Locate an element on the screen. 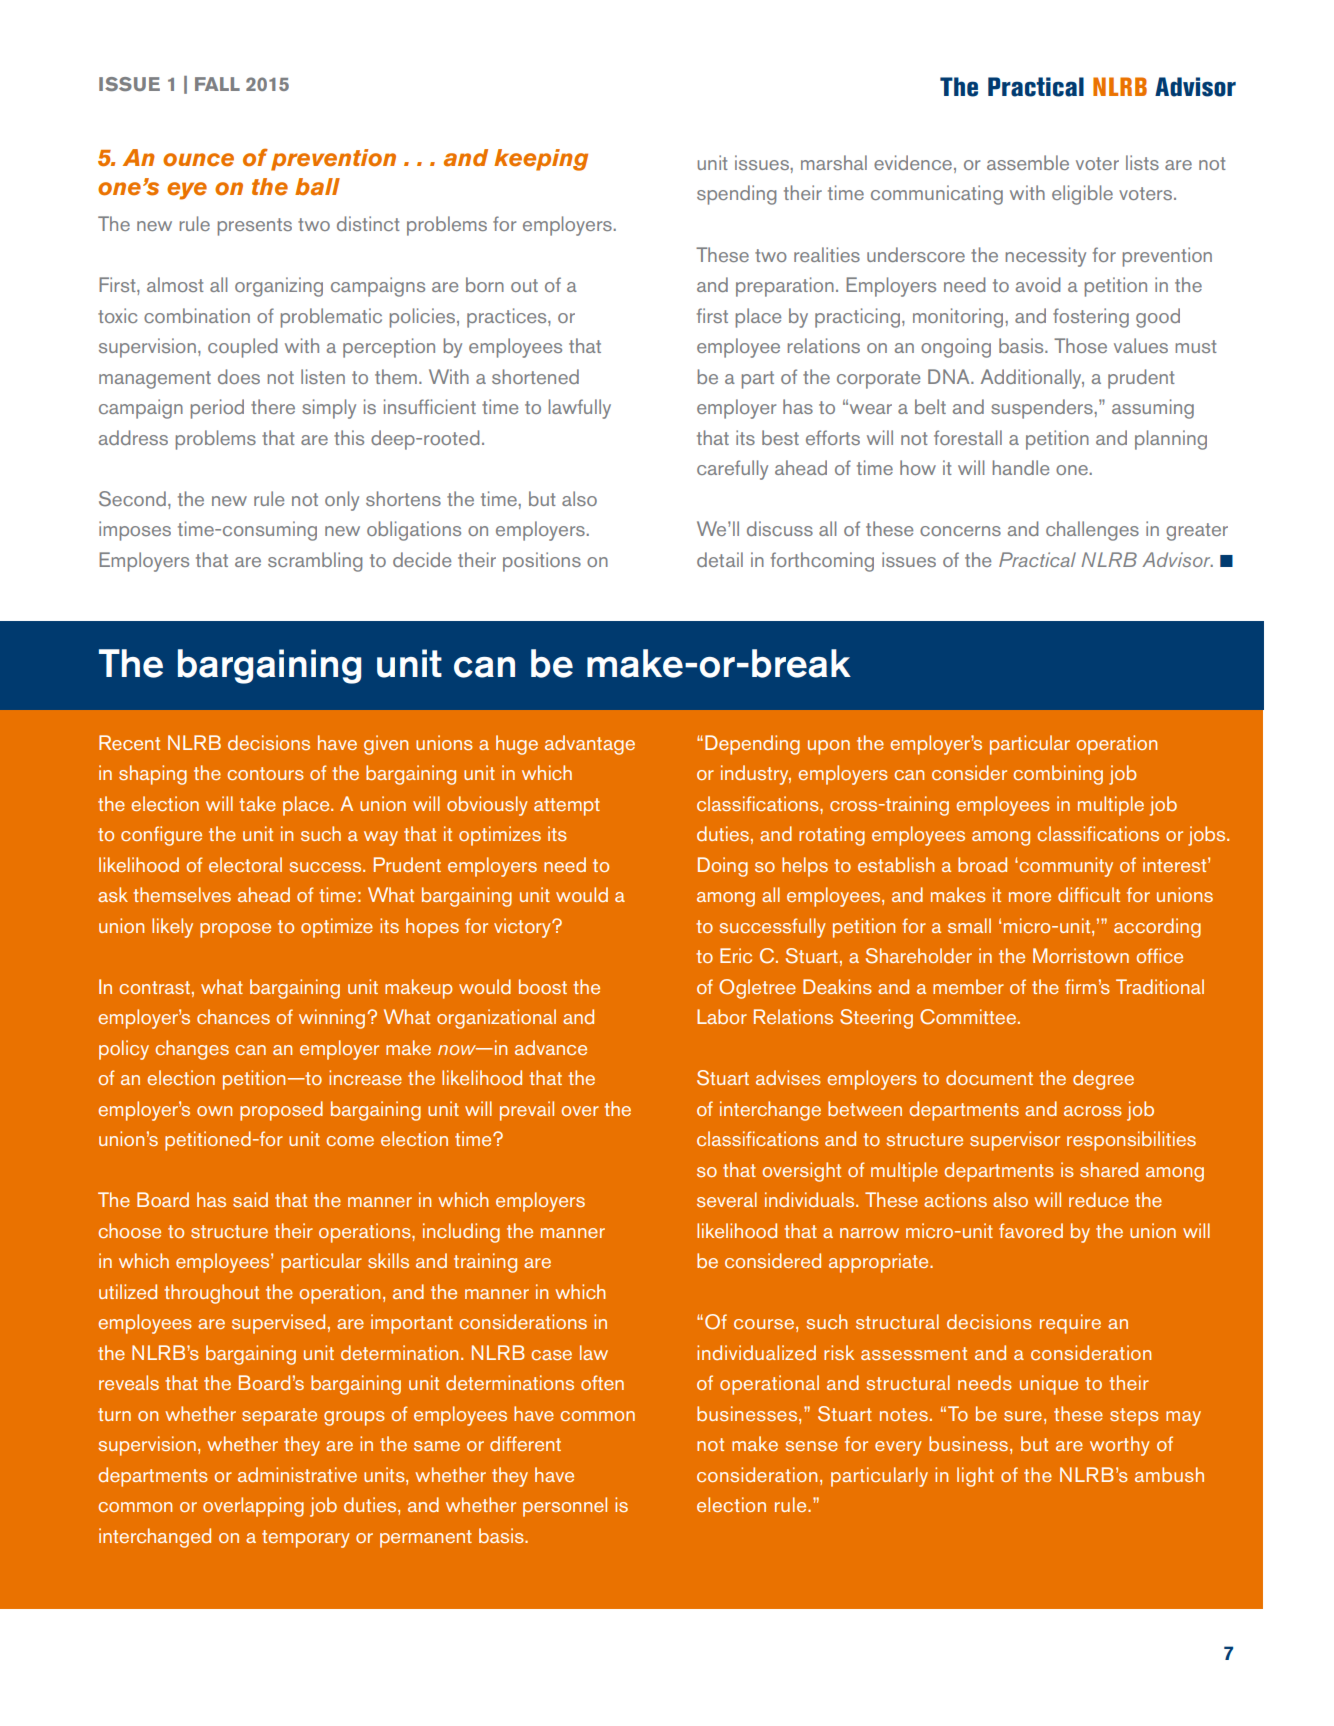  personnel is located at coordinates (565, 1507).
